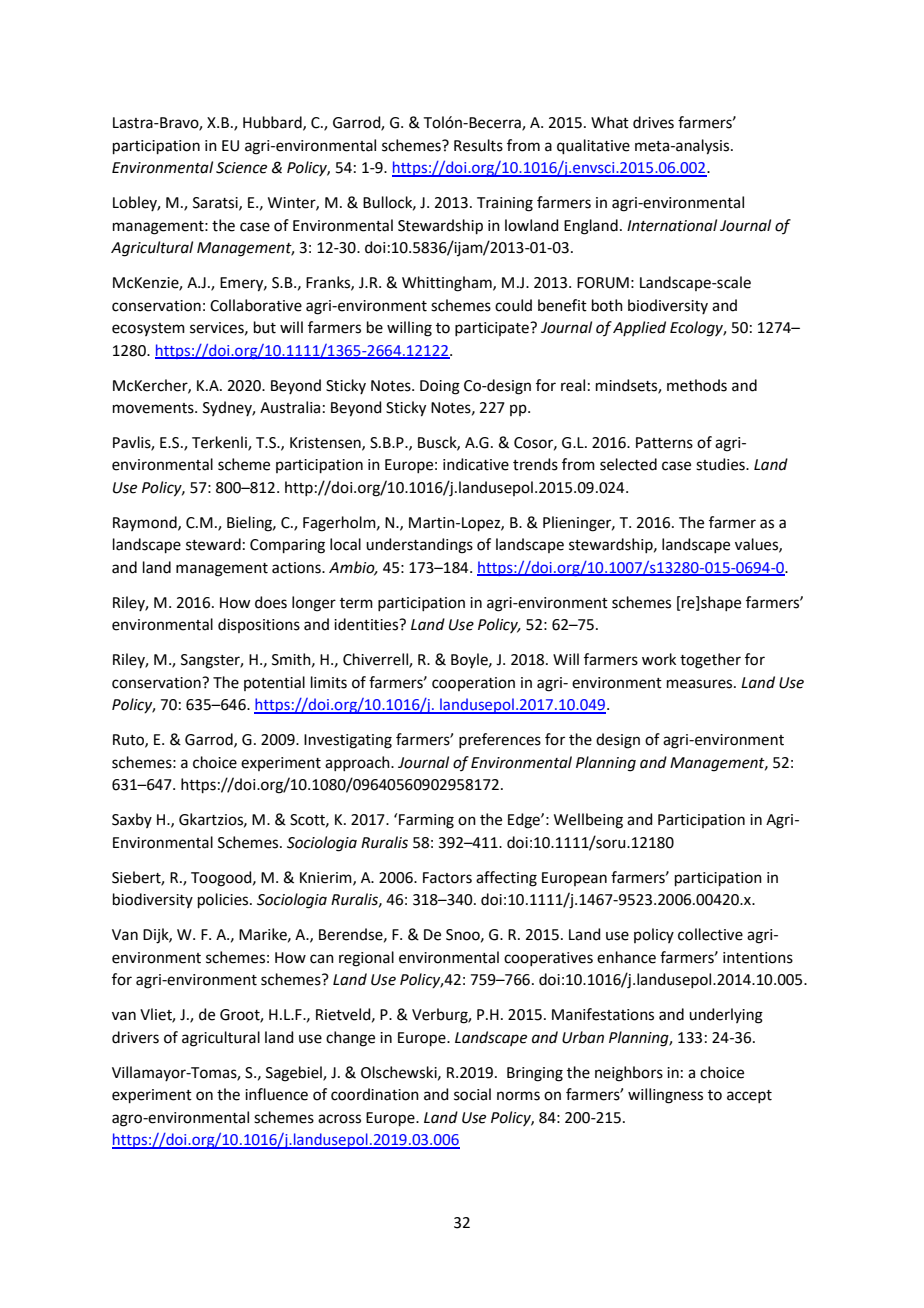 The height and width of the document is (1308, 924). I want to click on movements, so click(154, 408).
